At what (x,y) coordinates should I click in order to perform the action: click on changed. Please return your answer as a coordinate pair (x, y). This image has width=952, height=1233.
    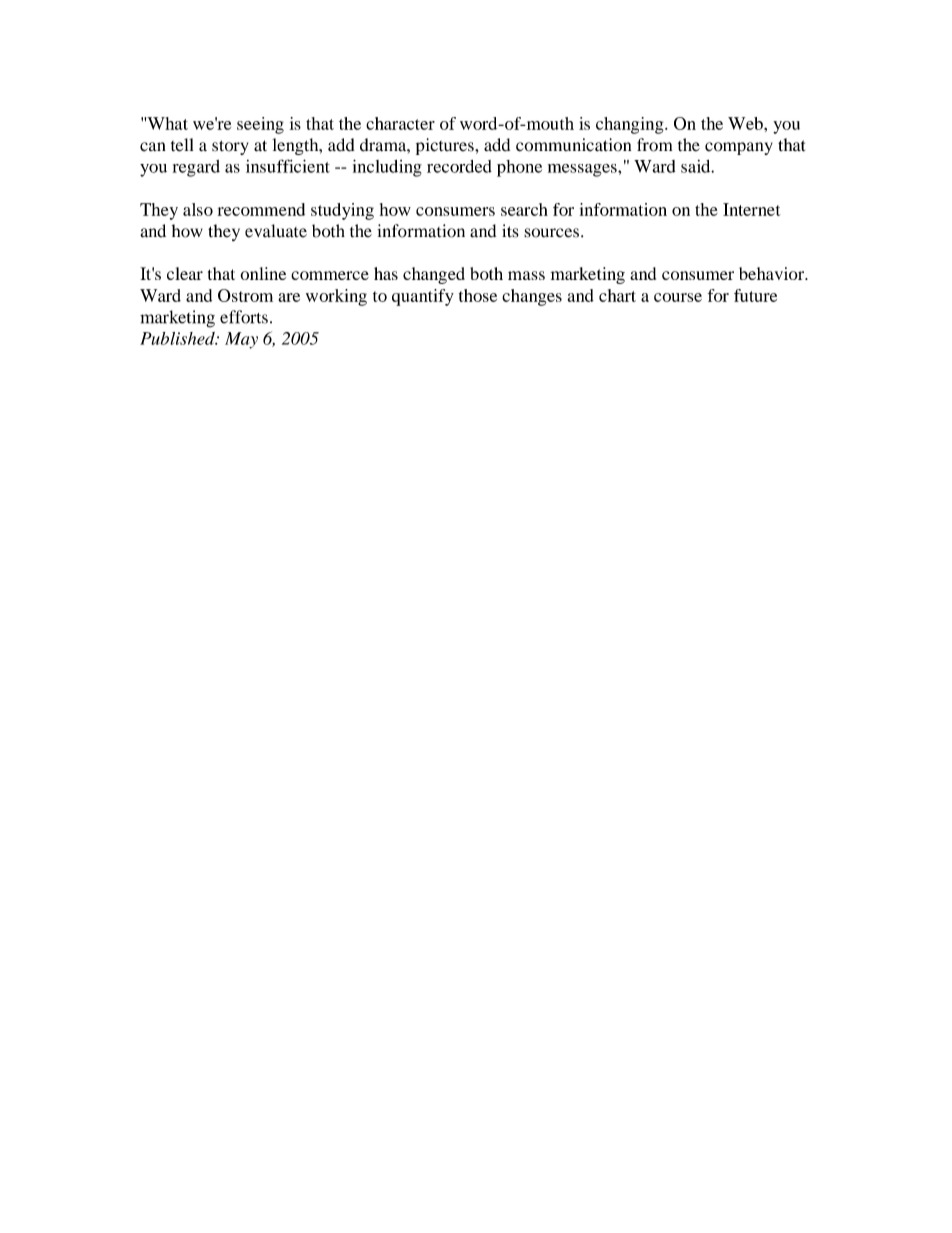
    Looking at the image, I should click on (434, 275).
